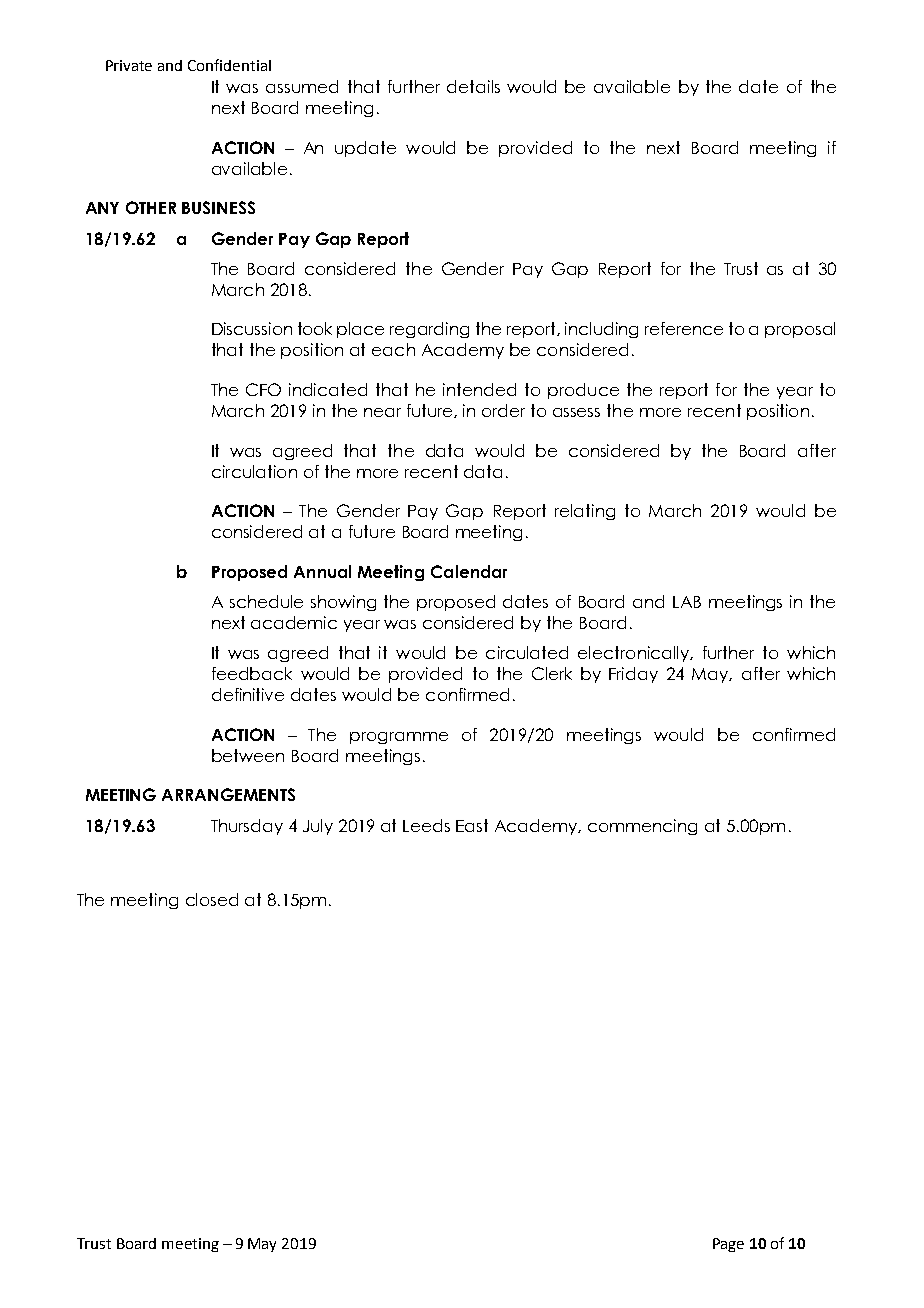  I want to click on order, so click(503, 410).
